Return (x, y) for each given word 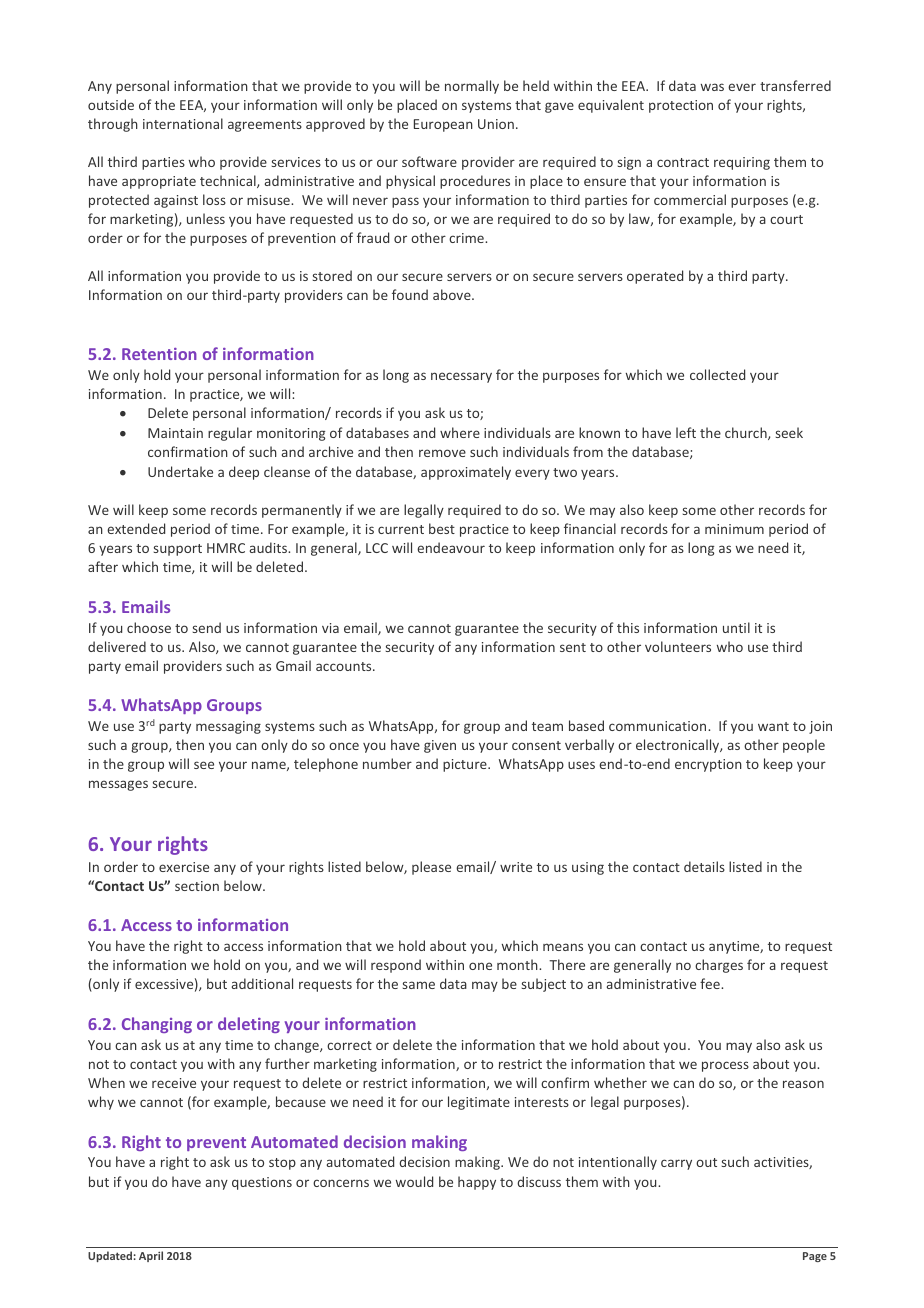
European (443, 125)
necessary (461, 377)
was (712, 87)
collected (717, 374)
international (183, 123)
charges (719, 966)
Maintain (175, 433)
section (197, 886)
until (736, 627)
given (440, 746)
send (207, 627)
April (151, 1256)
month (518, 964)
